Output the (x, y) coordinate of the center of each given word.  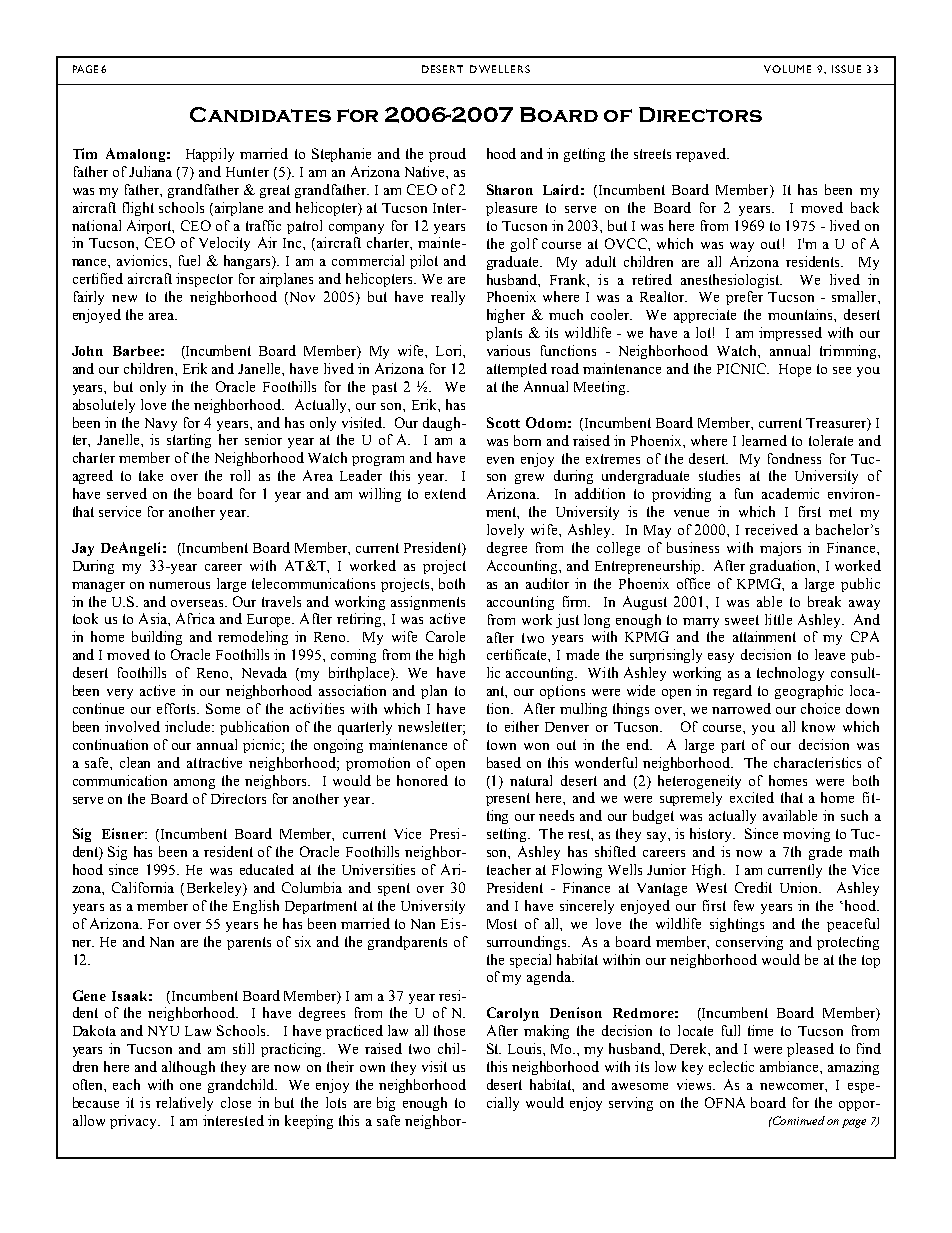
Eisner (124, 833)
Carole (445, 636)
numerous (179, 585)
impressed (790, 334)
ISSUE (846, 69)
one (190, 1086)
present (508, 799)
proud (447, 155)
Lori (450, 350)
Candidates (260, 114)
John (87, 351)
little (778, 619)
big (386, 1104)
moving (806, 835)
